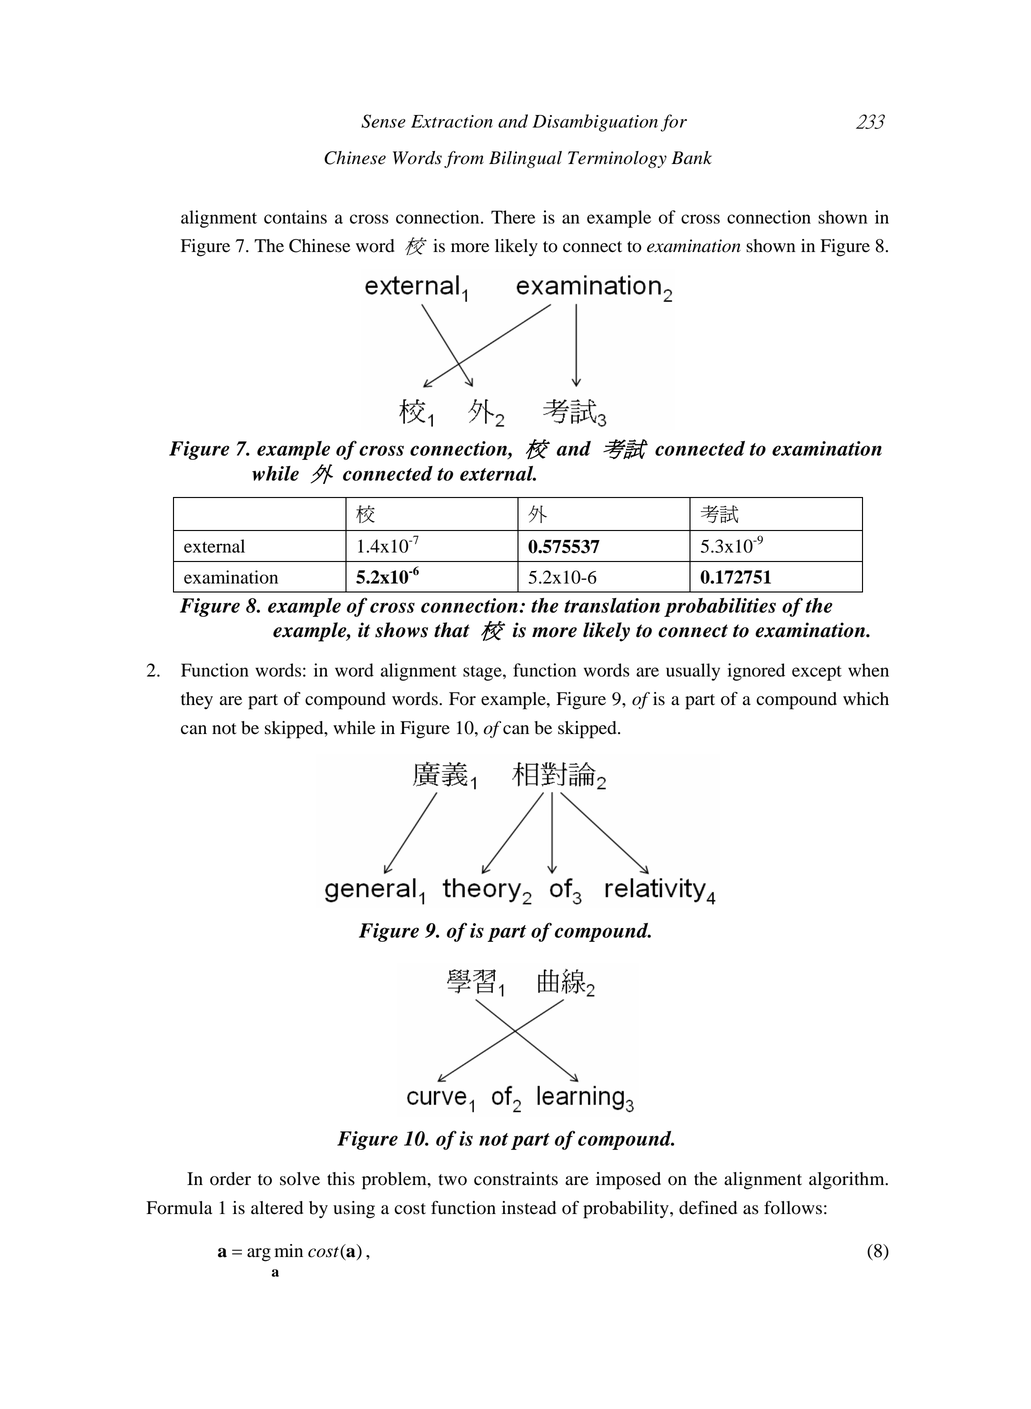 Image resolution: width=1031 pixels, height=1409 pixels. What do you see at coordinates (277, 1208) in the page?
I see `altered` at bounding box center [277, 1208].
